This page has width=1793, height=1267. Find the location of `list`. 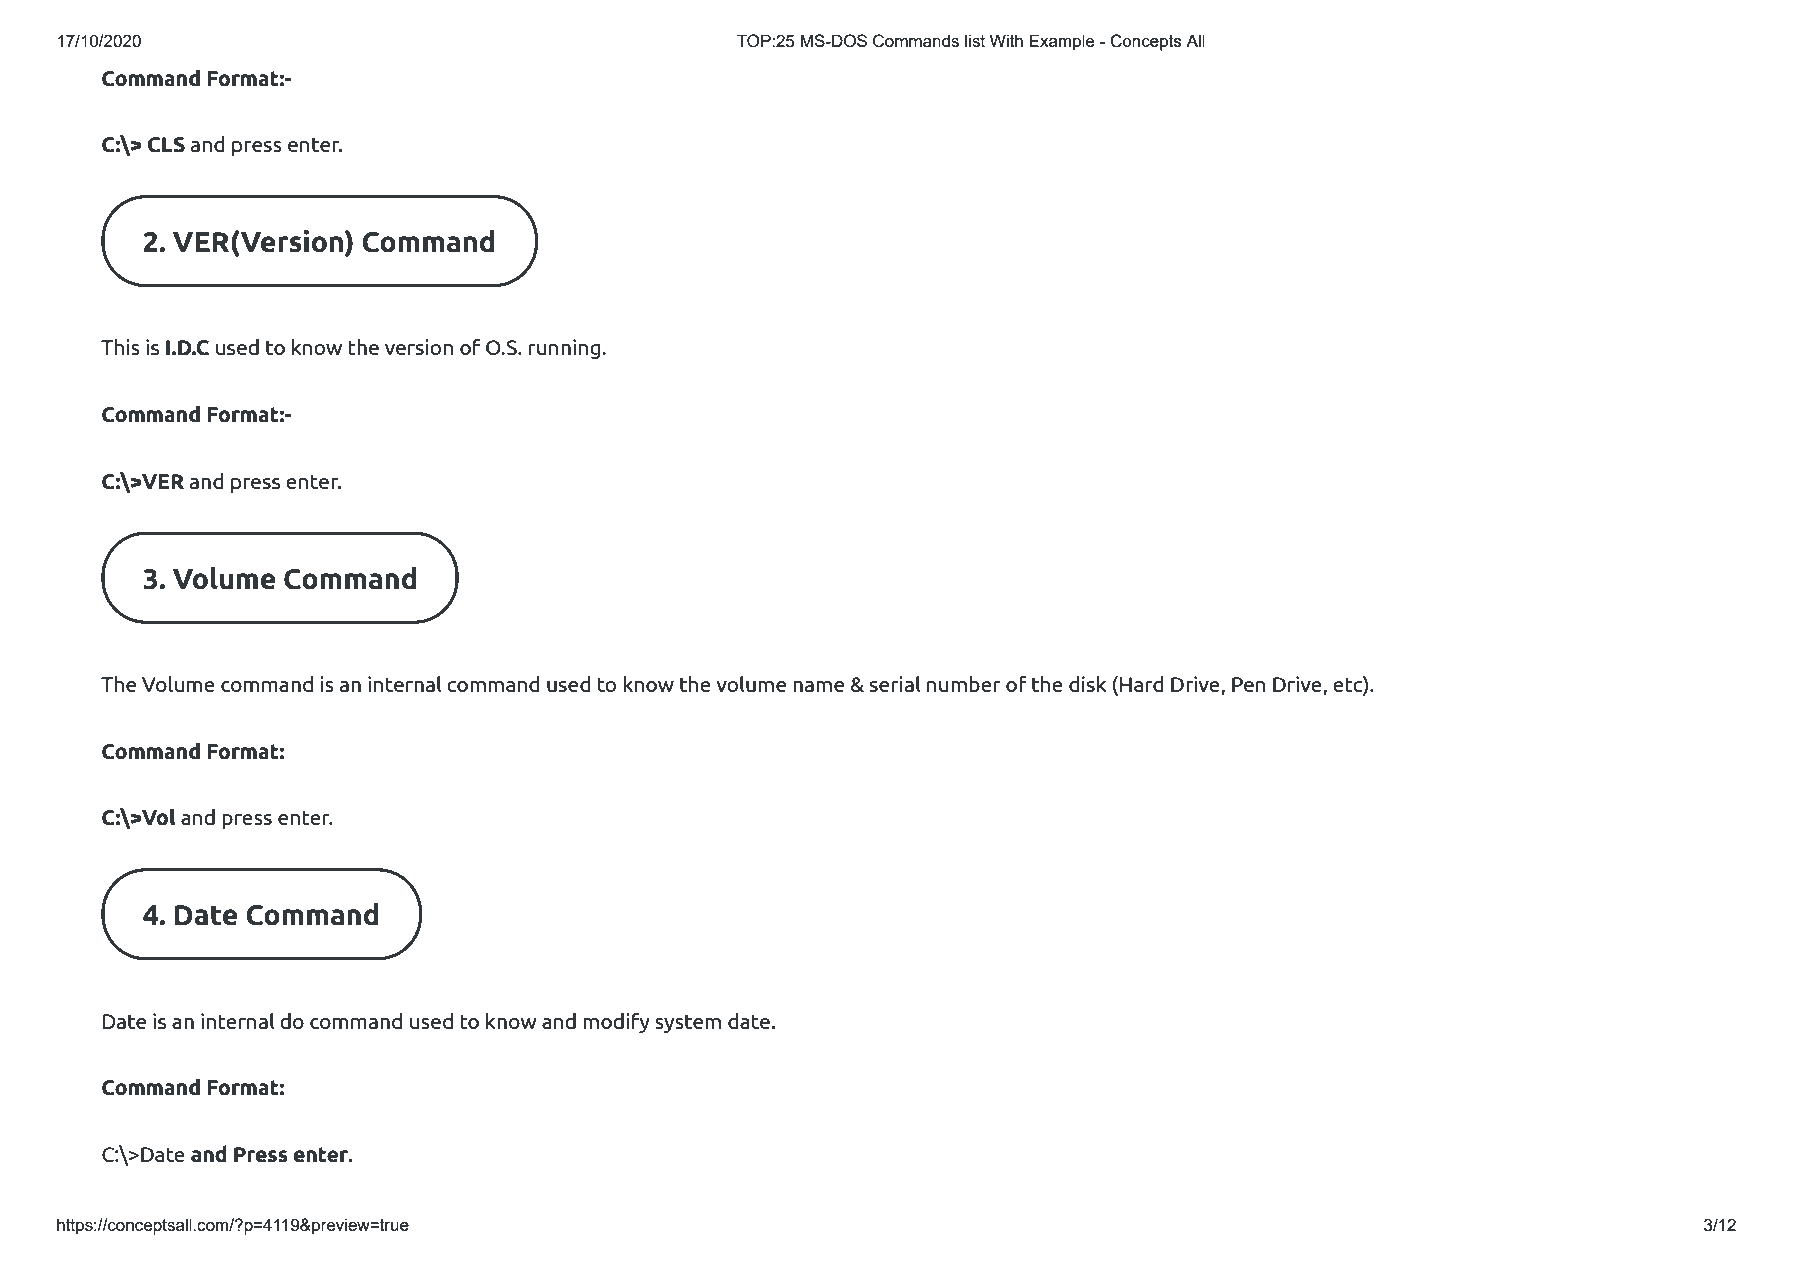

list is located at coordinates (975, 40).
